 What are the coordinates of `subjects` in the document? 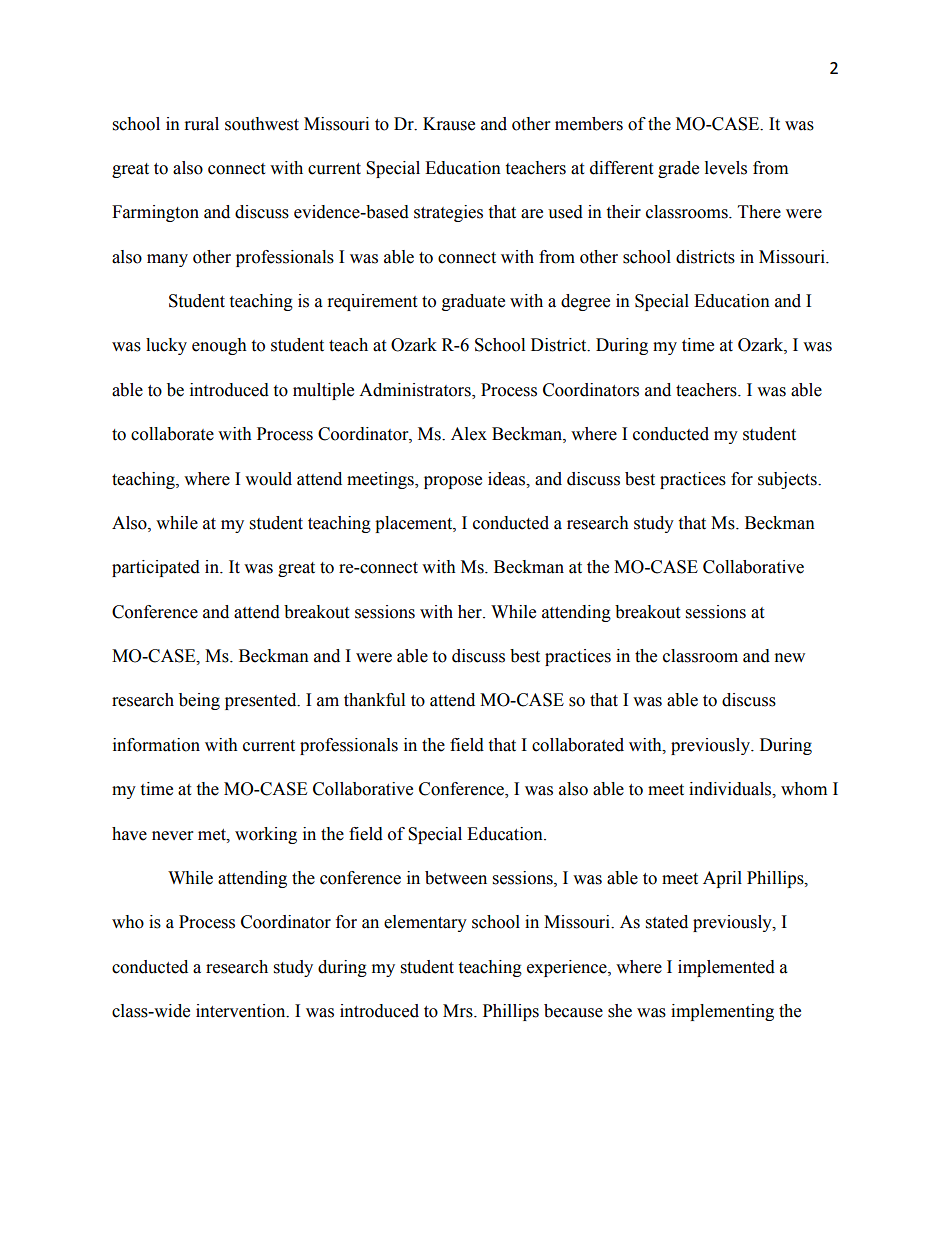 It's located at (788, 480).
